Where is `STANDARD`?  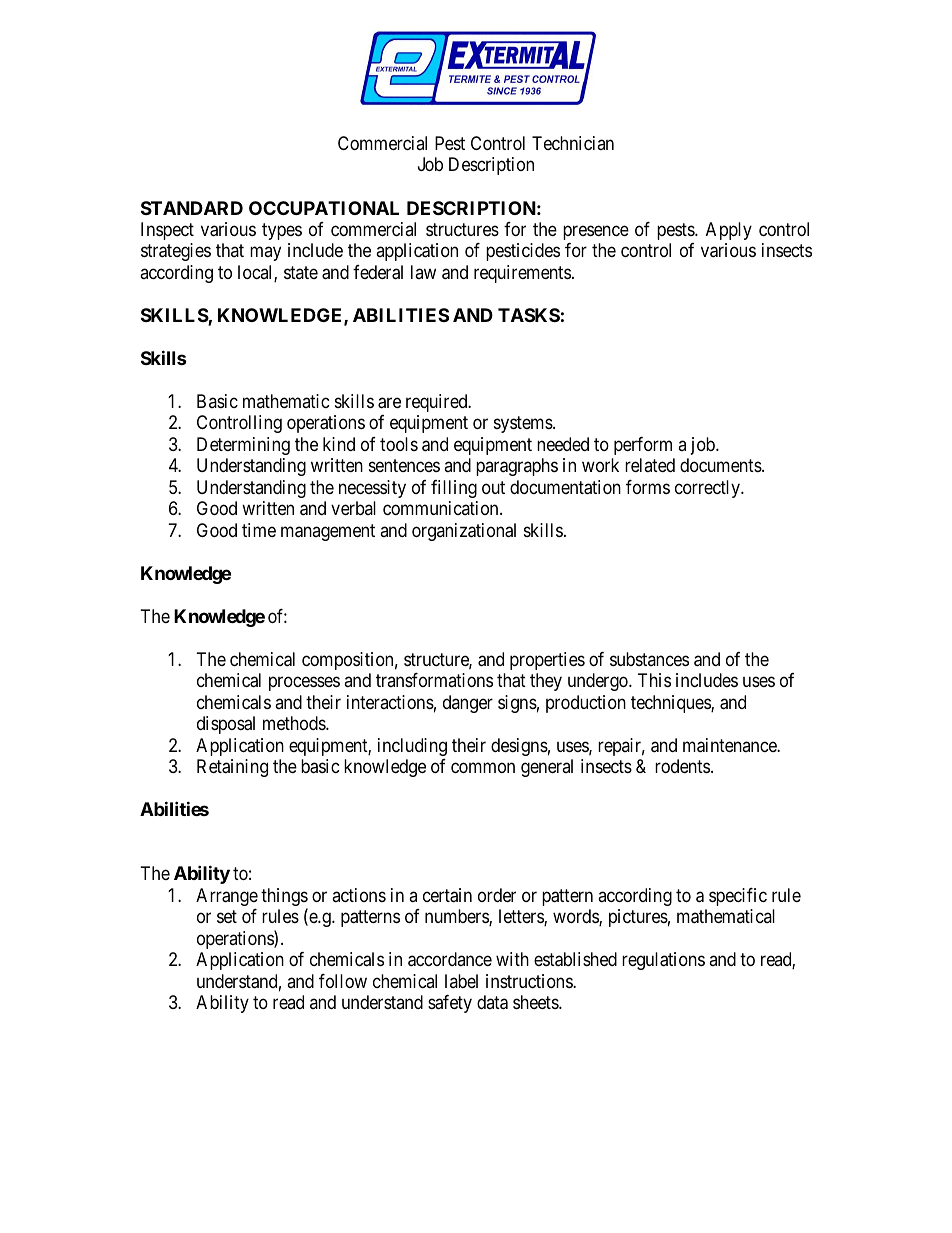
STANDARD is located at coordinates (192, 208).
